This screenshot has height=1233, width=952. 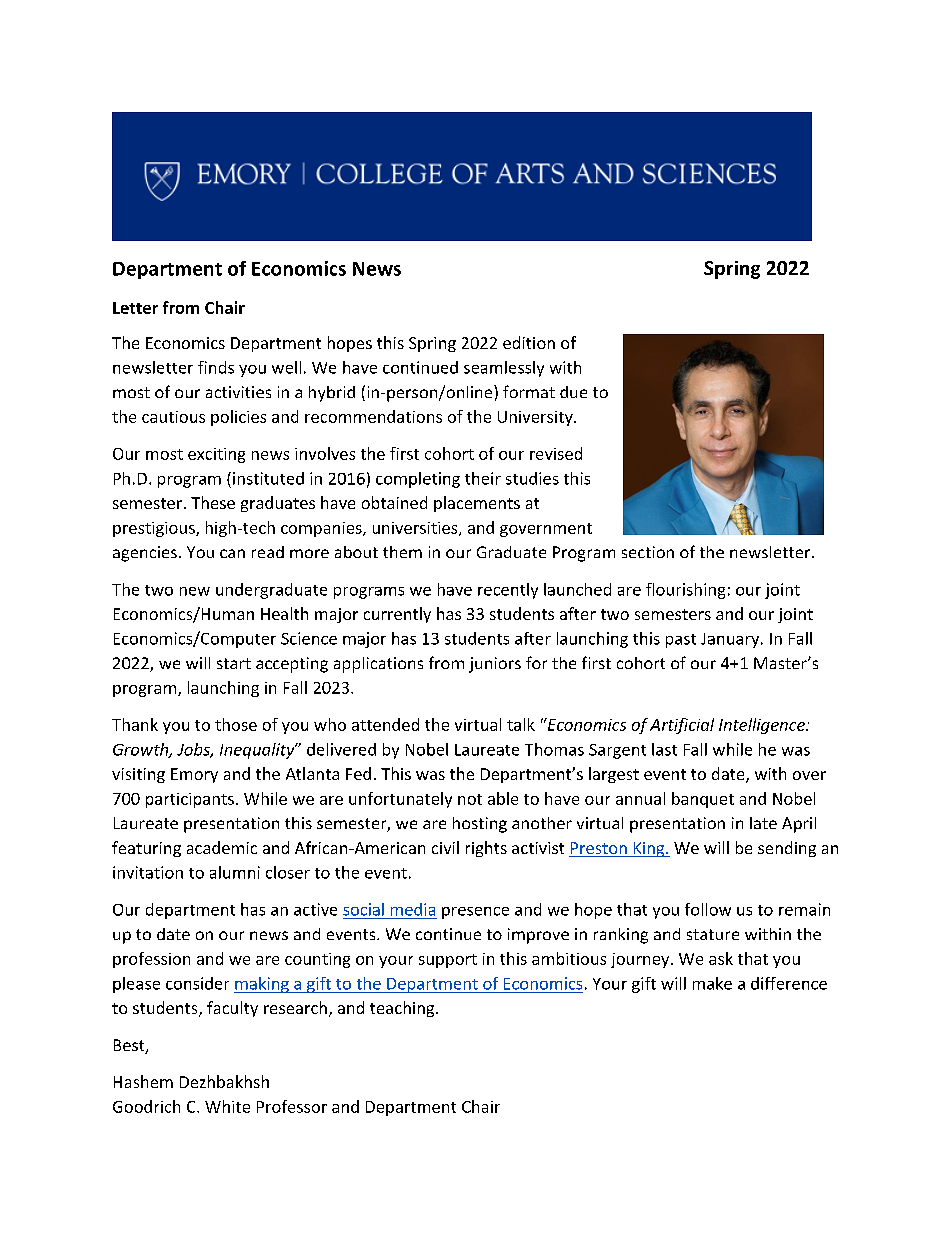 I want to click on Intelligence, so click(x=763, y=726).
